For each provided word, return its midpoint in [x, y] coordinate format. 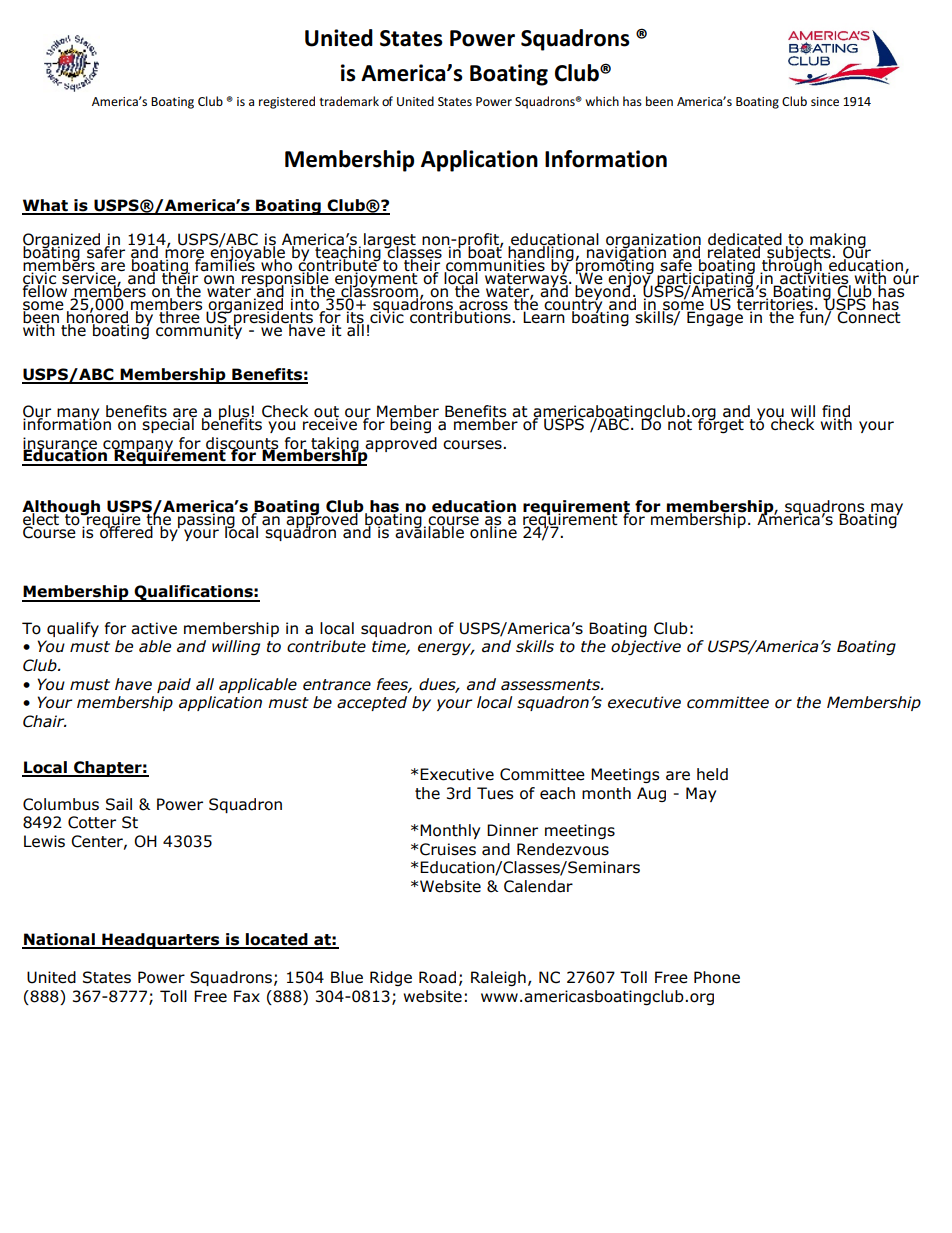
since [825, 101]
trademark [349, 101]
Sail [119, 804]
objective [646, 648]
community [200, 330]
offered [126, 531]
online [492, 531]
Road [437, 977]
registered [287, 102]
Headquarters [161, 941]
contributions [460, 316]
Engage [714, 318]
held [712, 774]
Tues [495, 793]
